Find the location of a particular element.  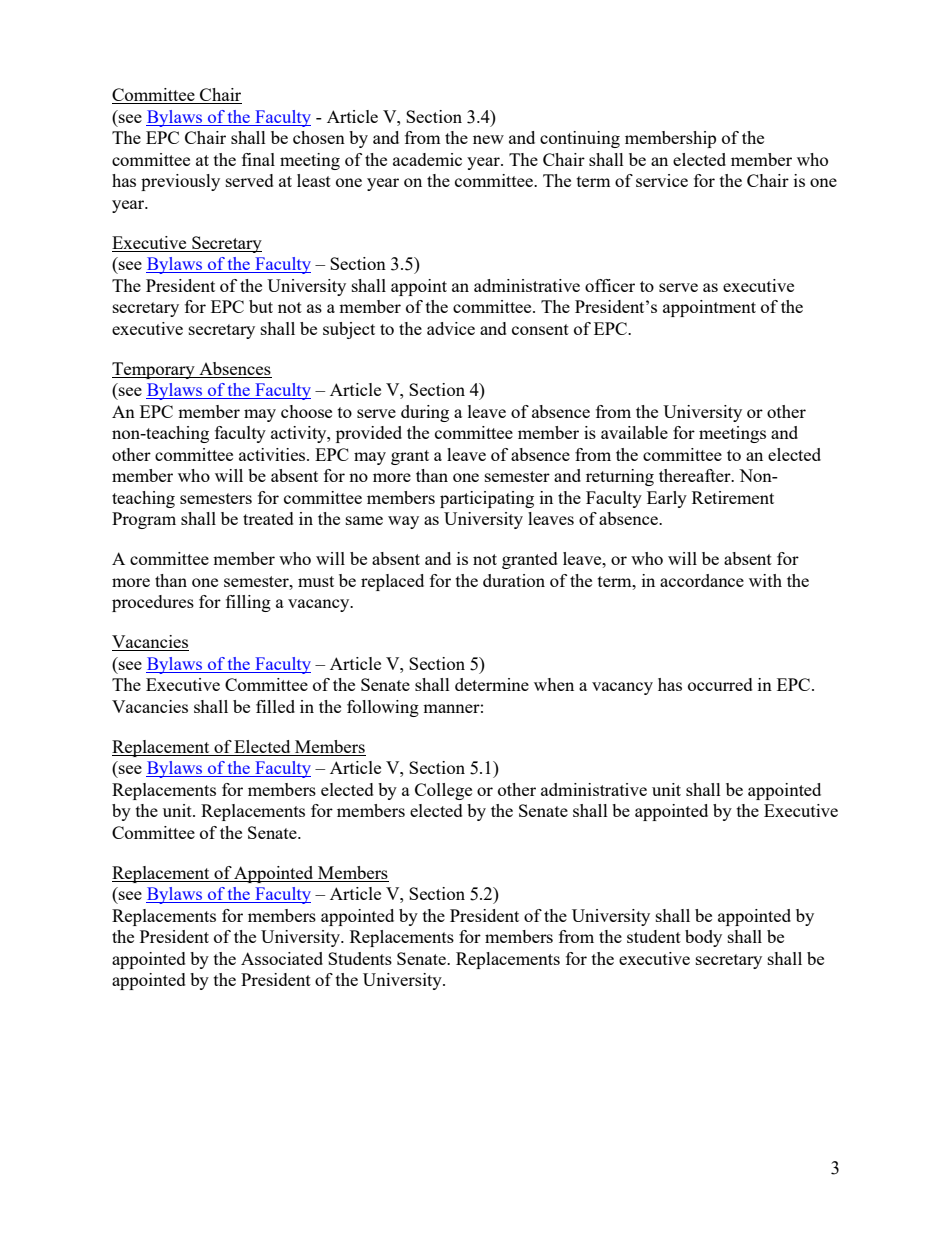

filled is located at coordinates (275, 706).
